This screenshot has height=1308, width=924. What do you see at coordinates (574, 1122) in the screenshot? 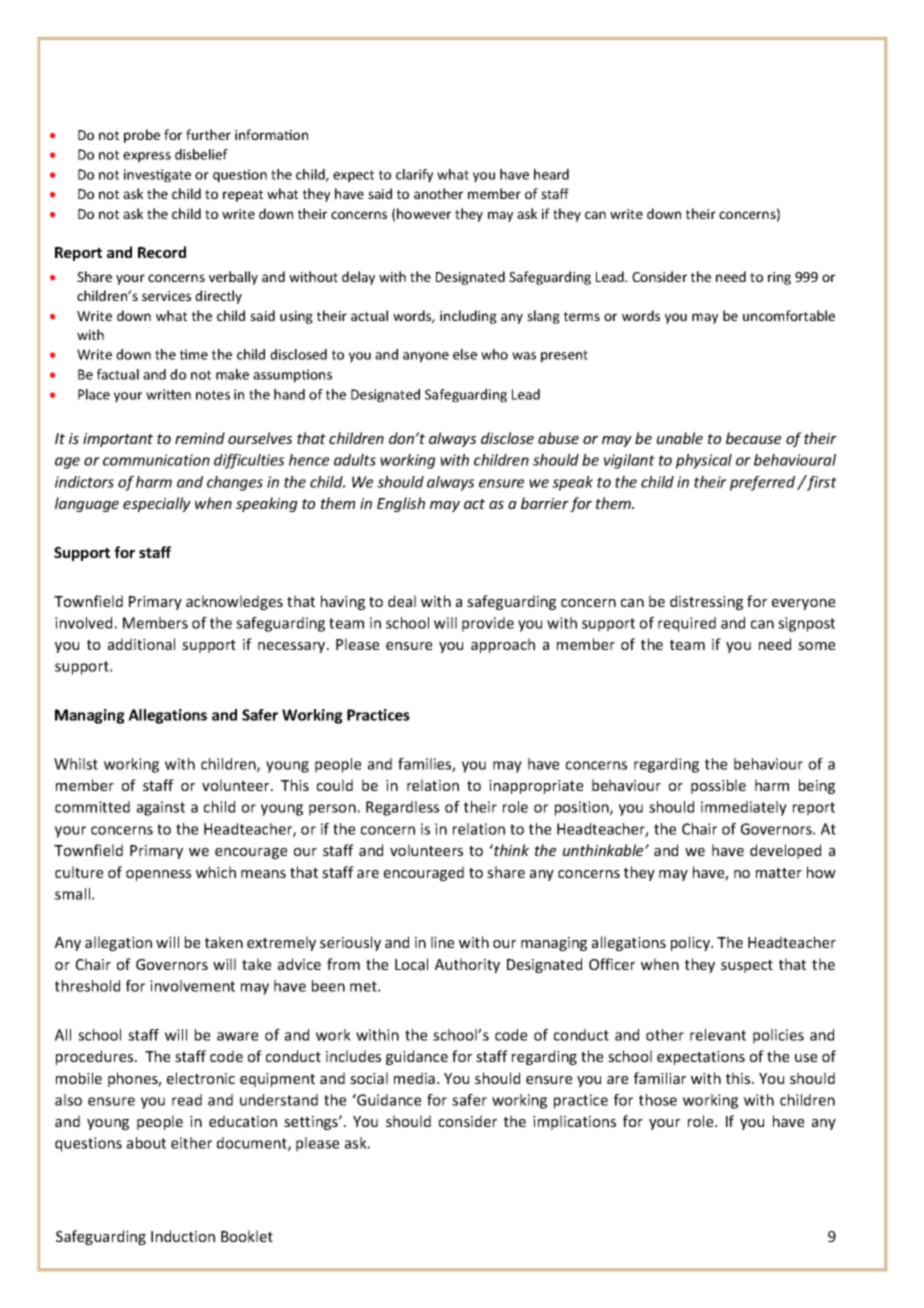
I see `implications` at bounding box center [574, 1122].
